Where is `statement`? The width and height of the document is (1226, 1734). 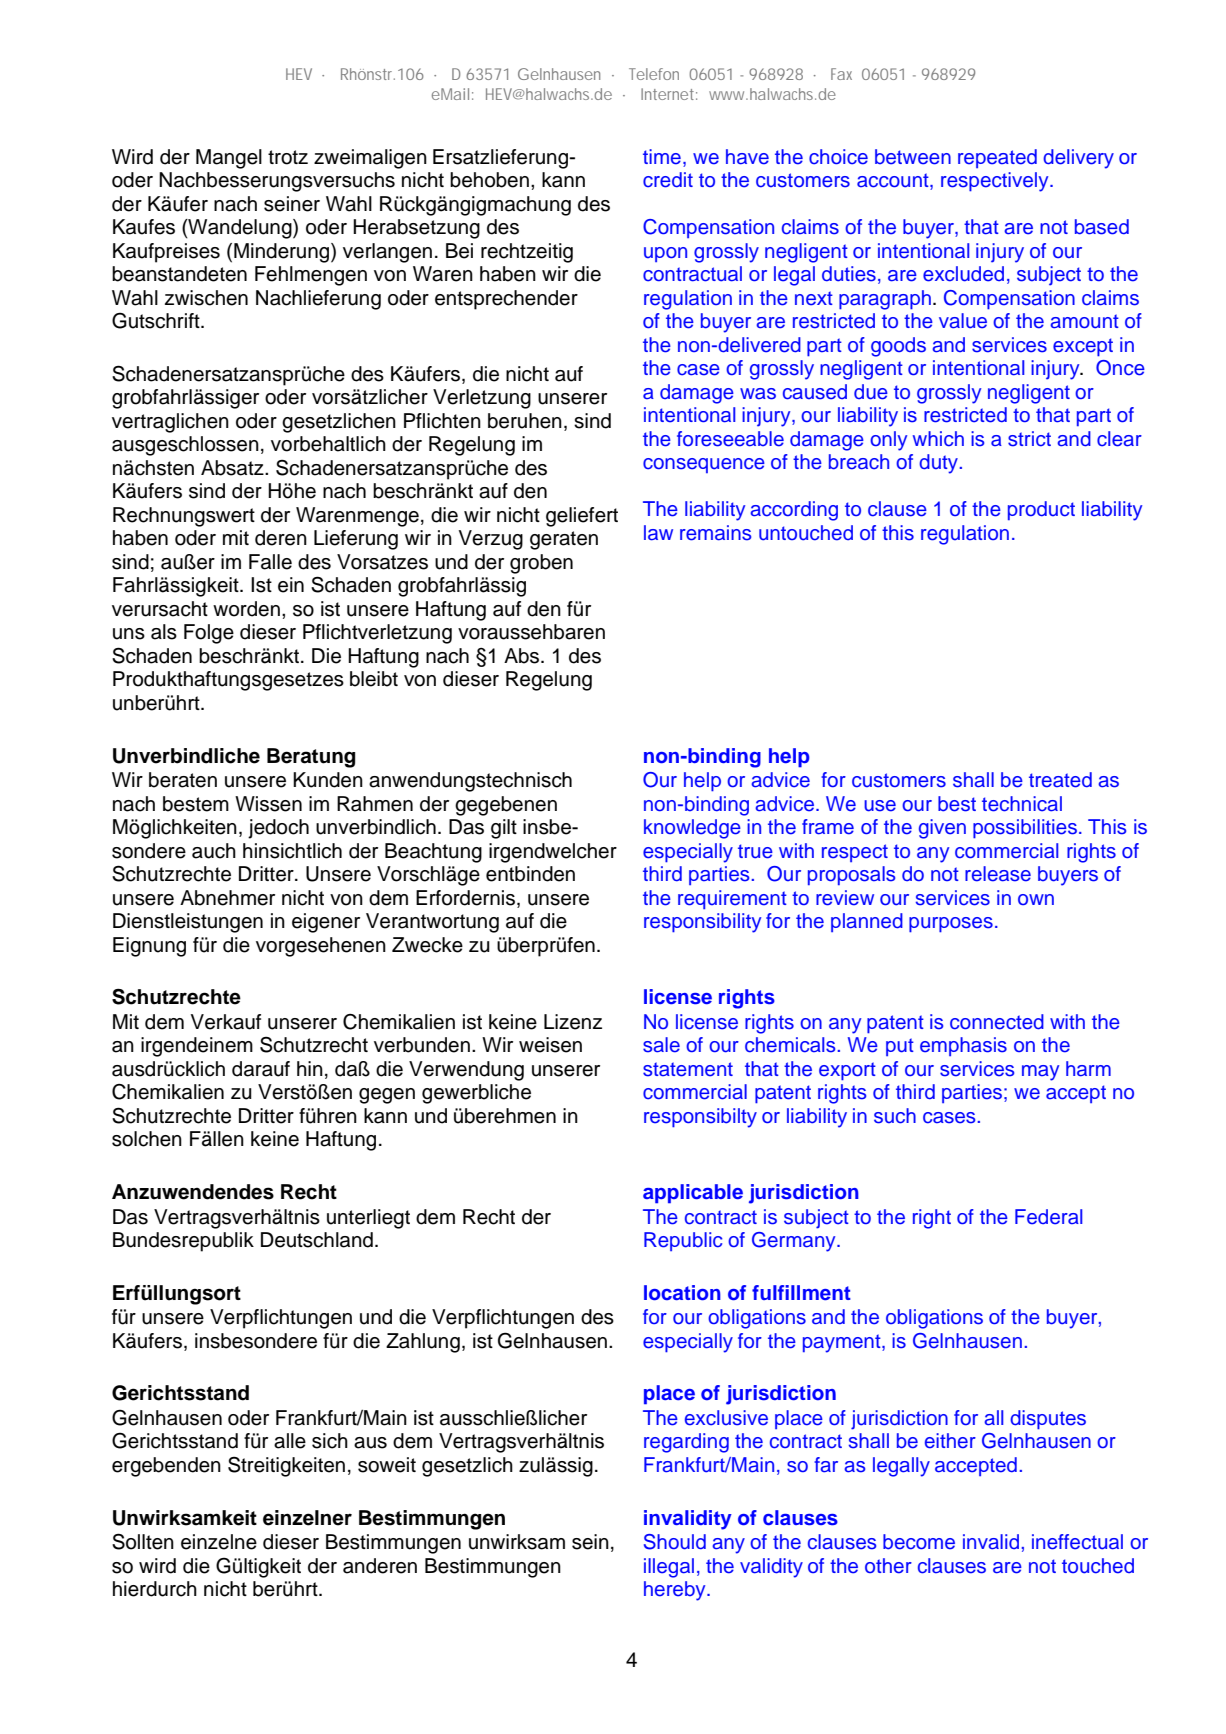
statement is located at coordinates (688, 1069).
